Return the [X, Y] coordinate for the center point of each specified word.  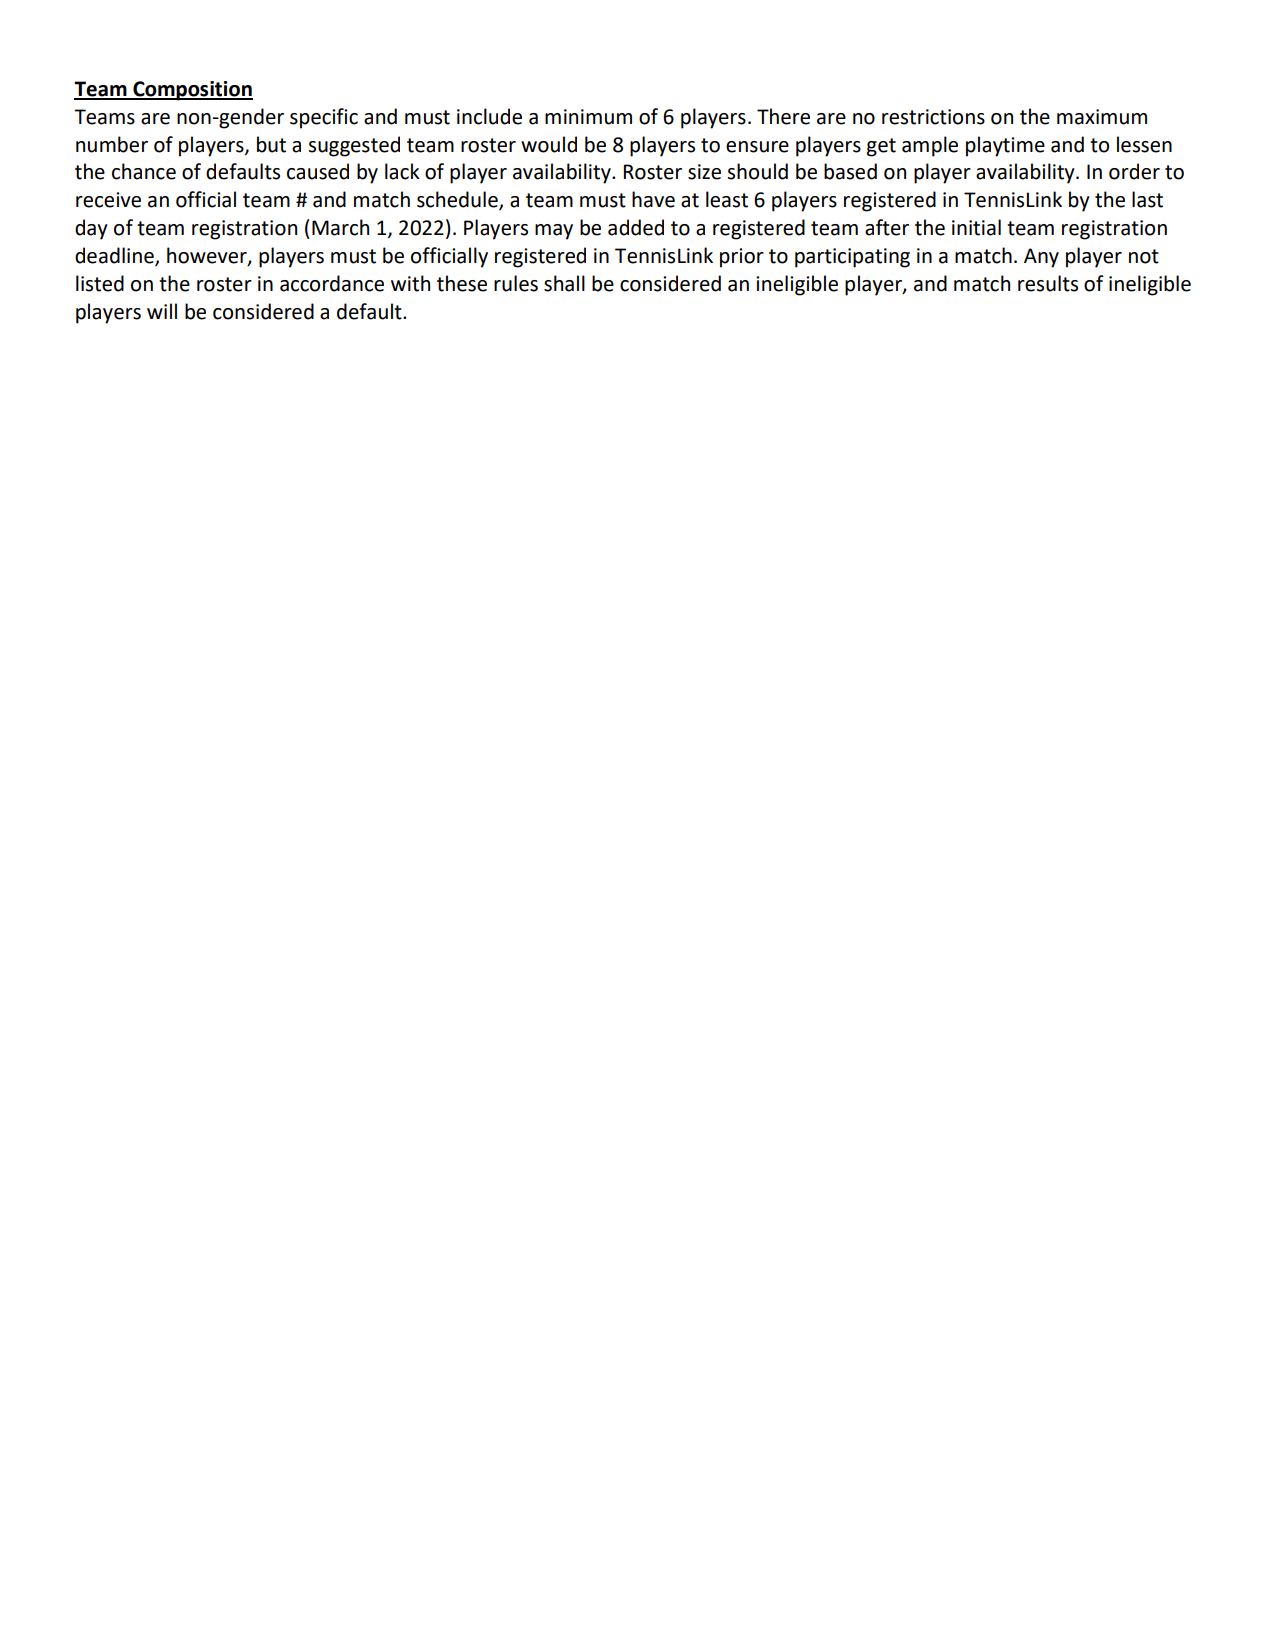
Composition [192, 91]
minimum [588, 117]
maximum [1102, 117]
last [1147, 199]
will [162, 311]
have [653, 199]
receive [108, 200]
